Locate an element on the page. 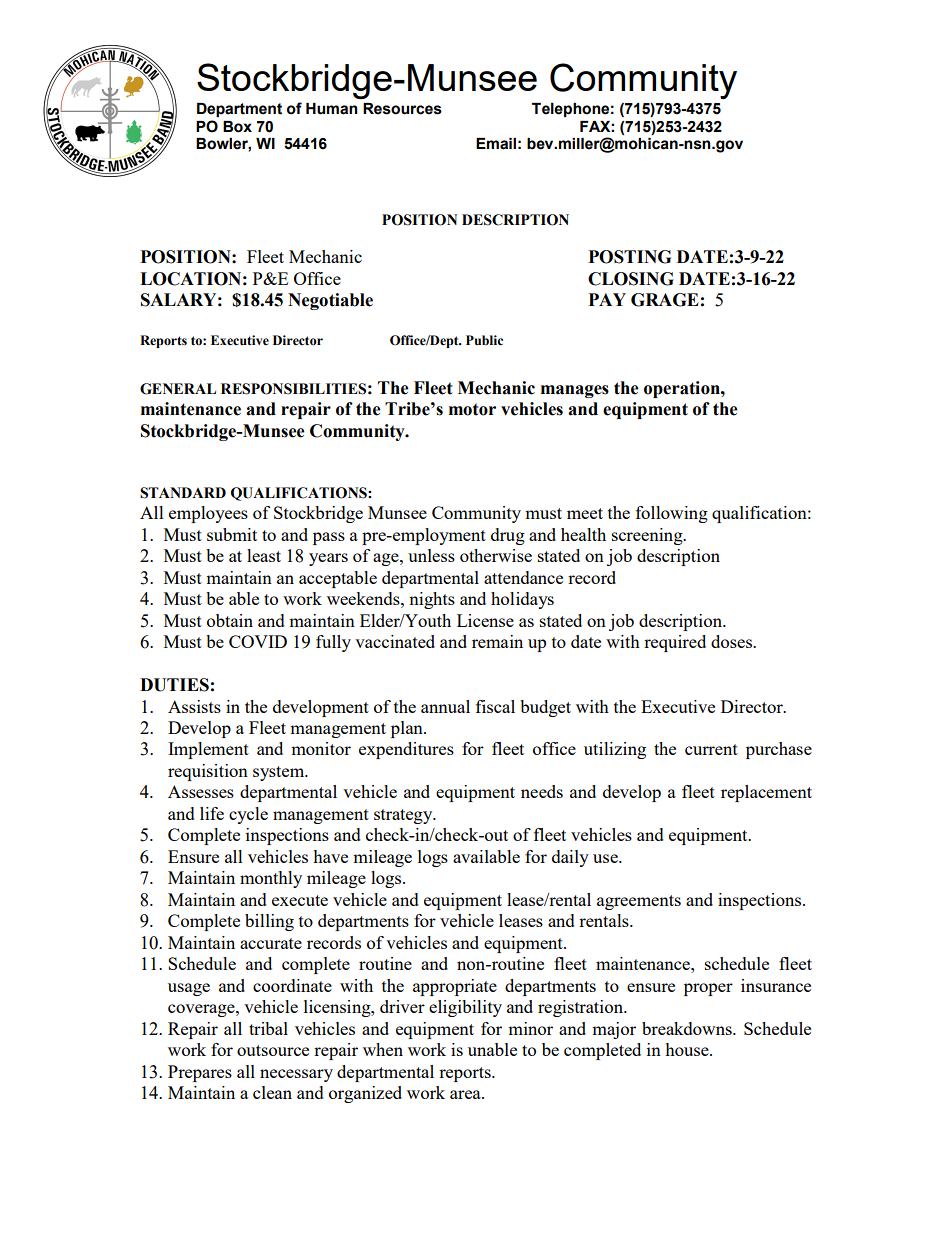 Image resolution: width=952 pixels, height=1233 pixels. outsource is located at coordinates (273, 1050).
